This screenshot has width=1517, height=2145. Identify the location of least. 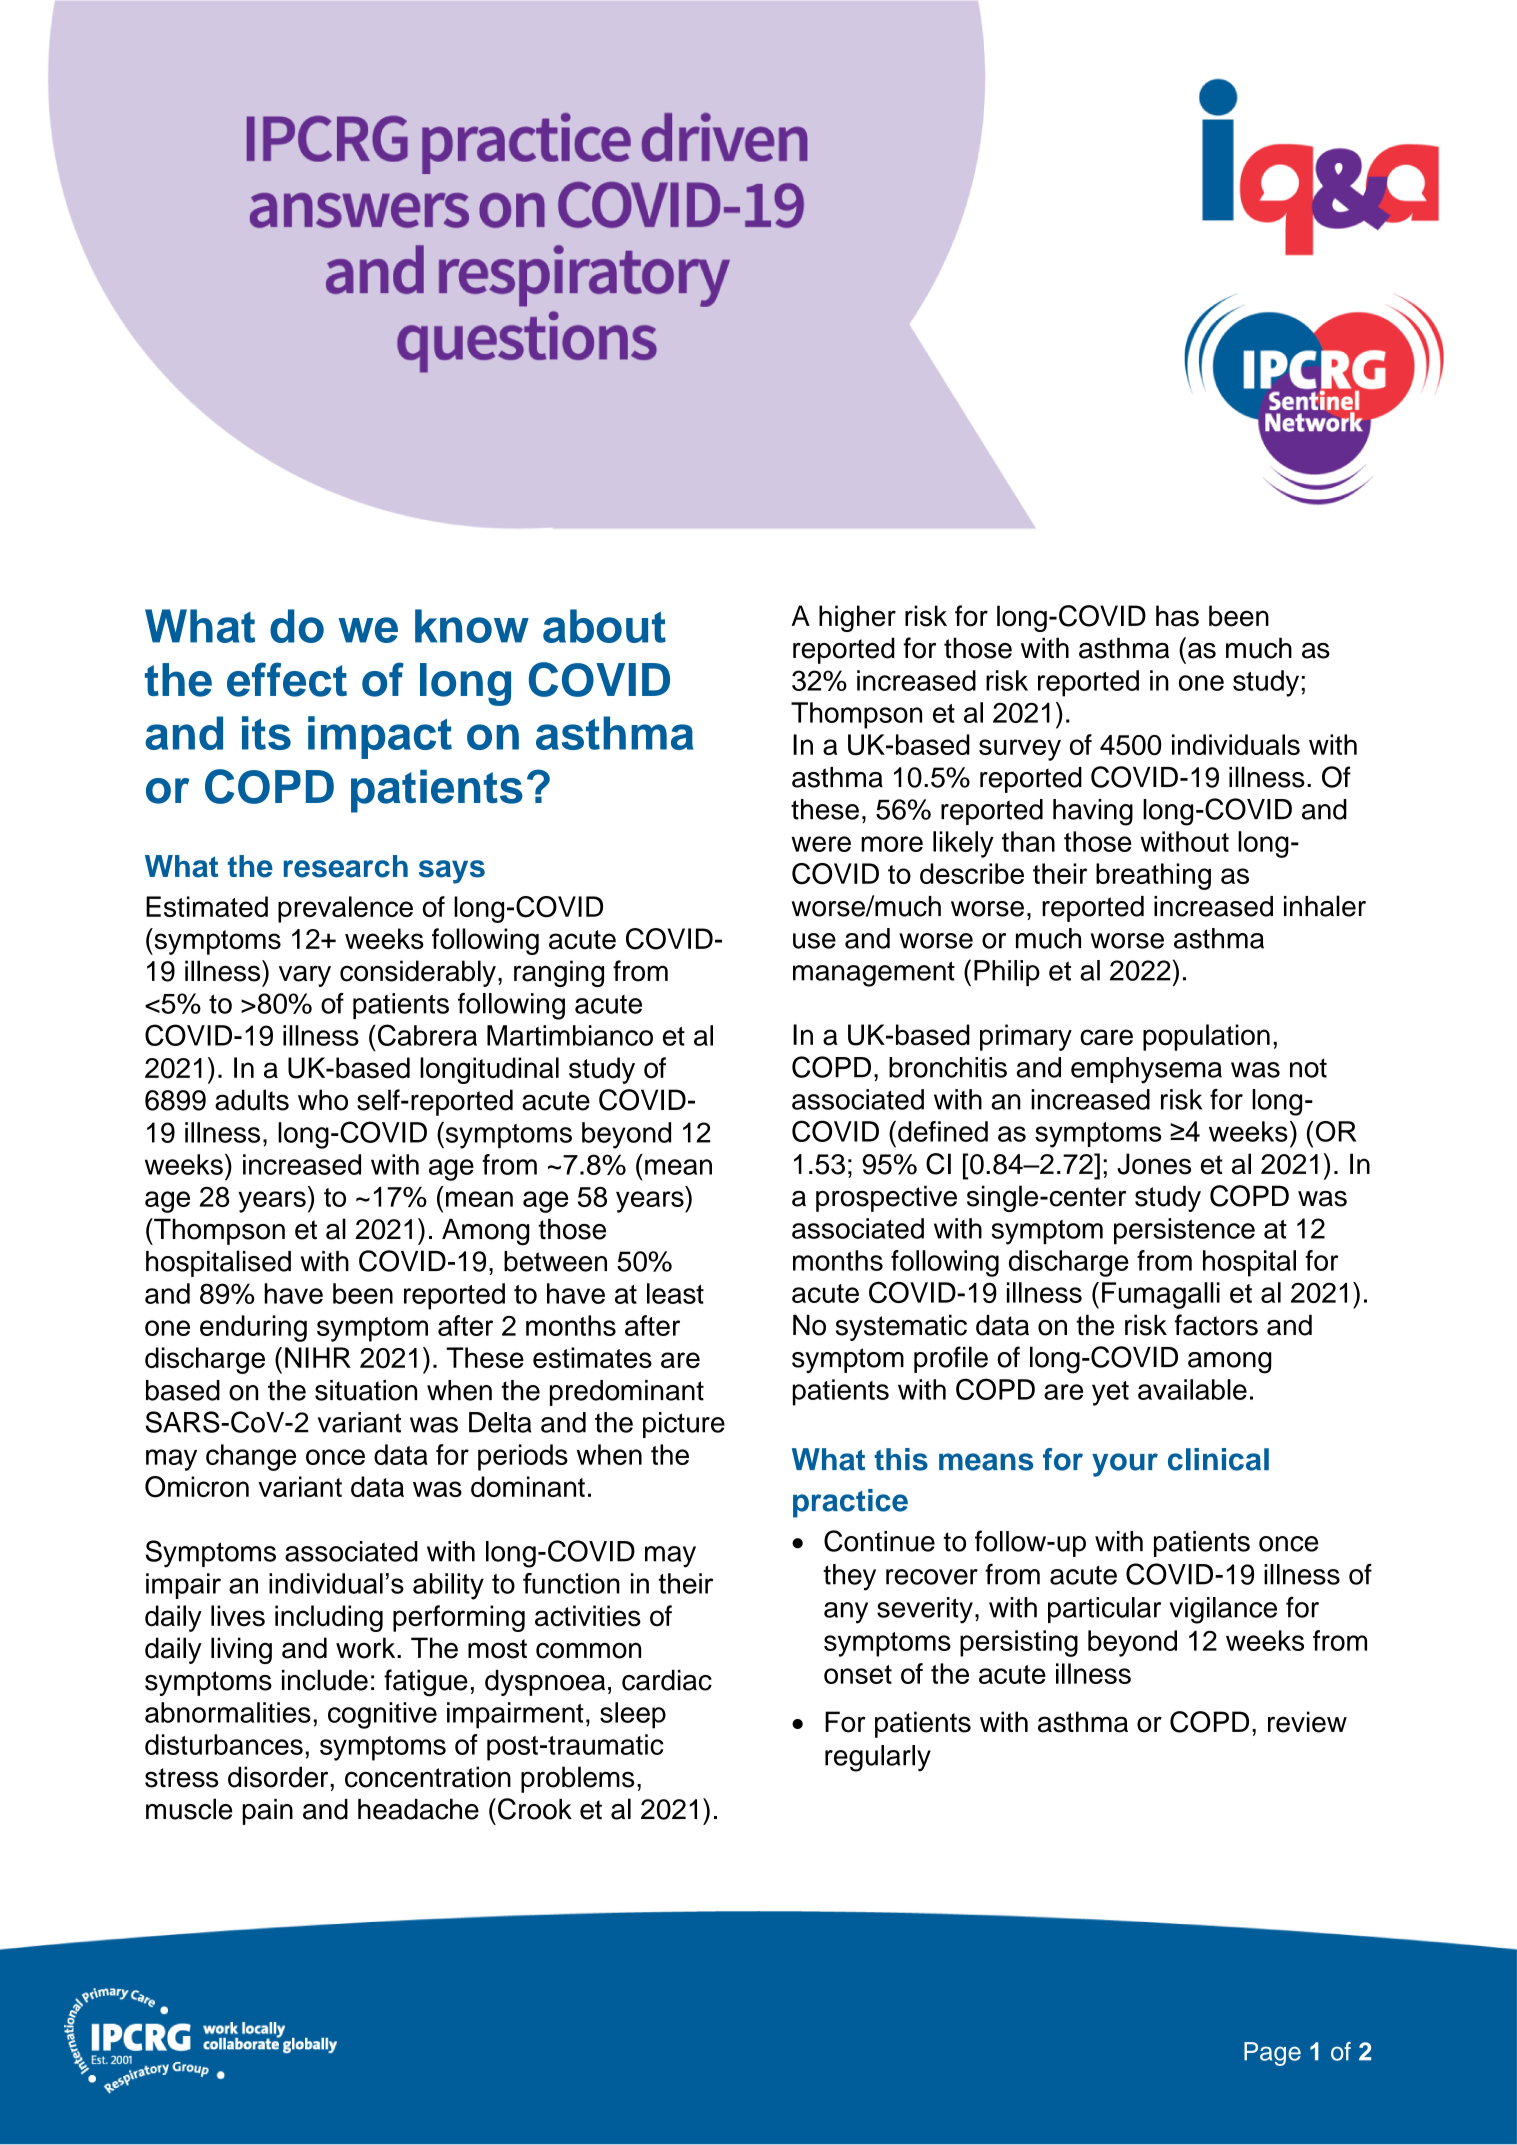
(675, 1293).
